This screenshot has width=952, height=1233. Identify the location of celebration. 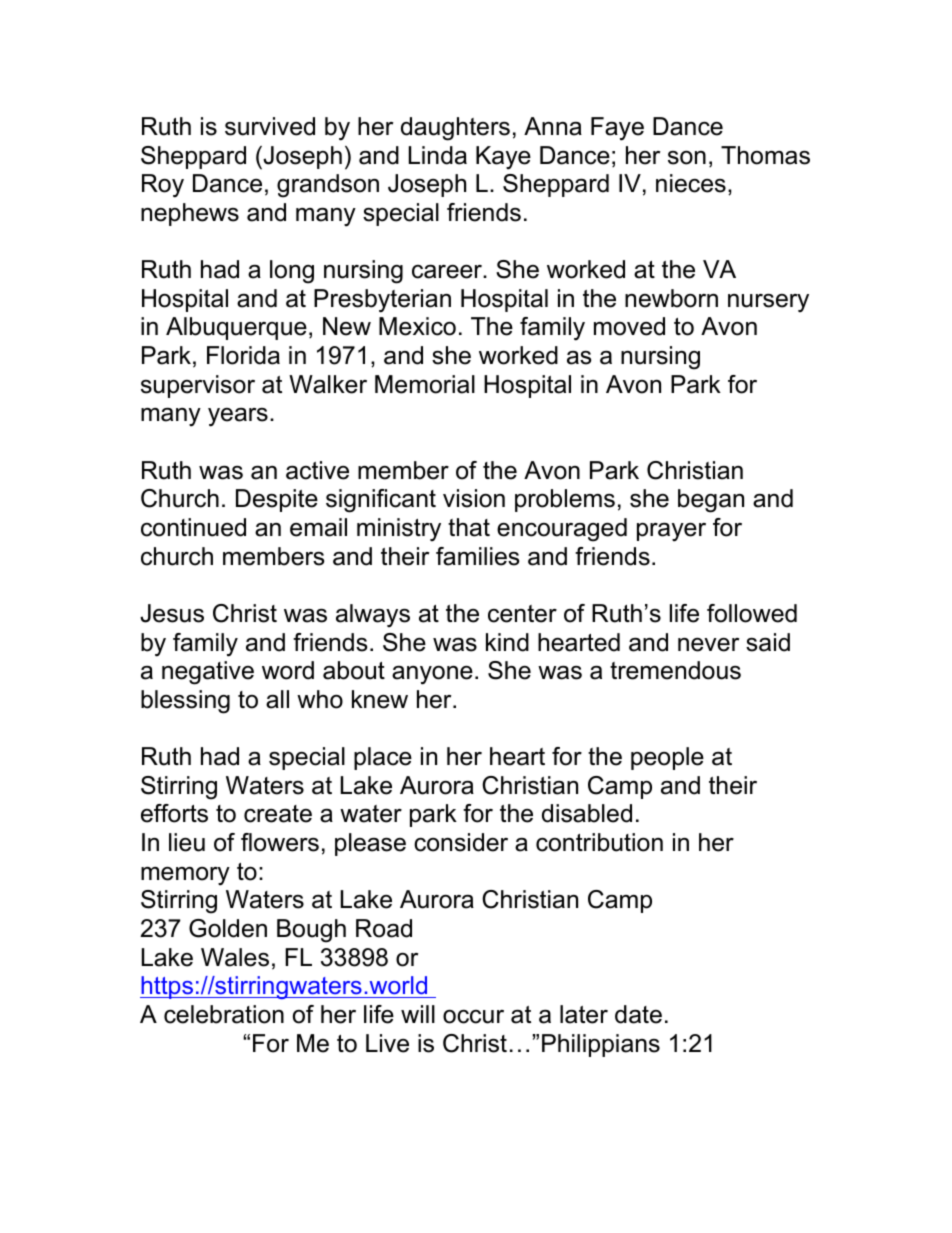
(224, 1014).
